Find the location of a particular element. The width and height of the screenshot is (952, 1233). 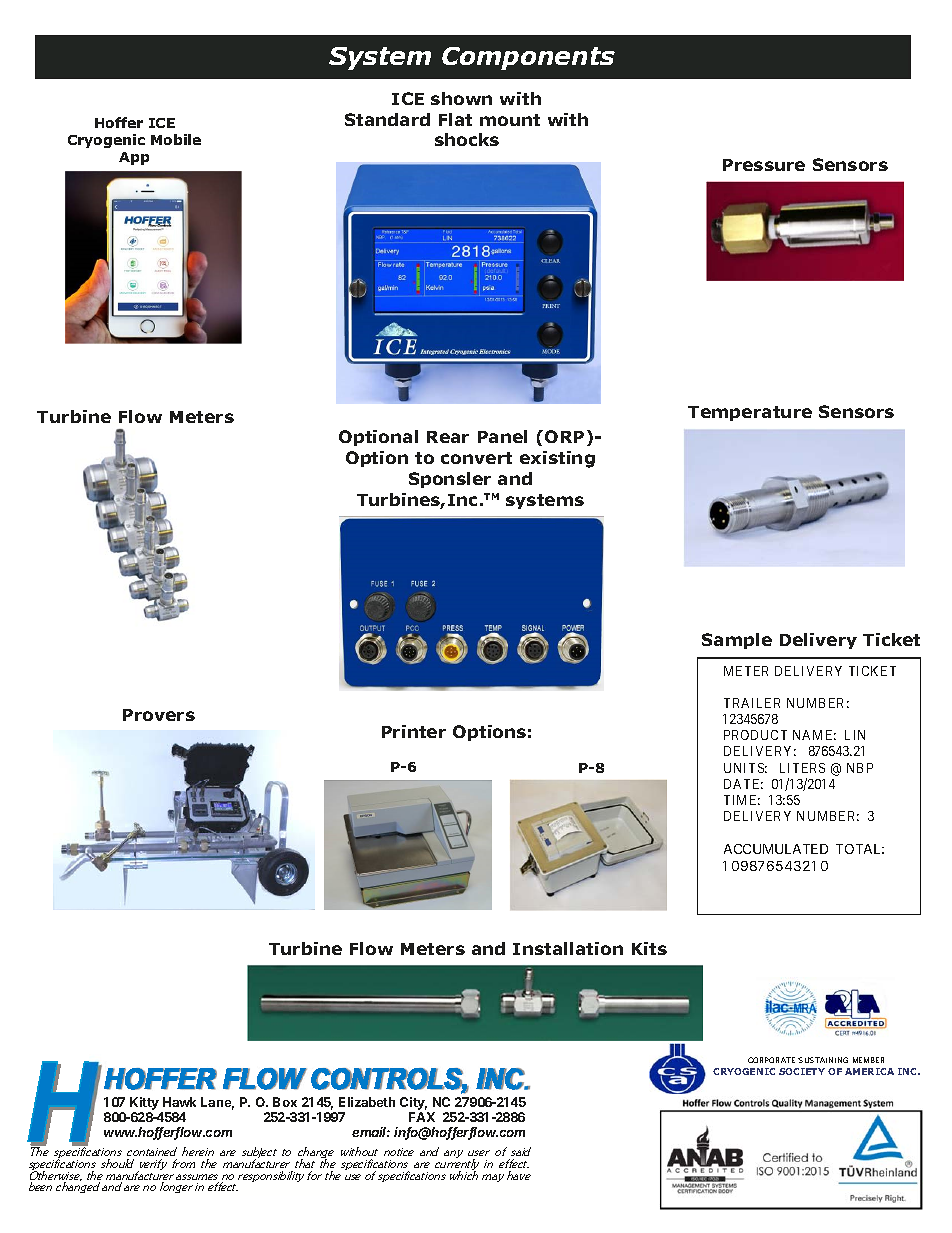

mount is located at coordinates (510, 120).
